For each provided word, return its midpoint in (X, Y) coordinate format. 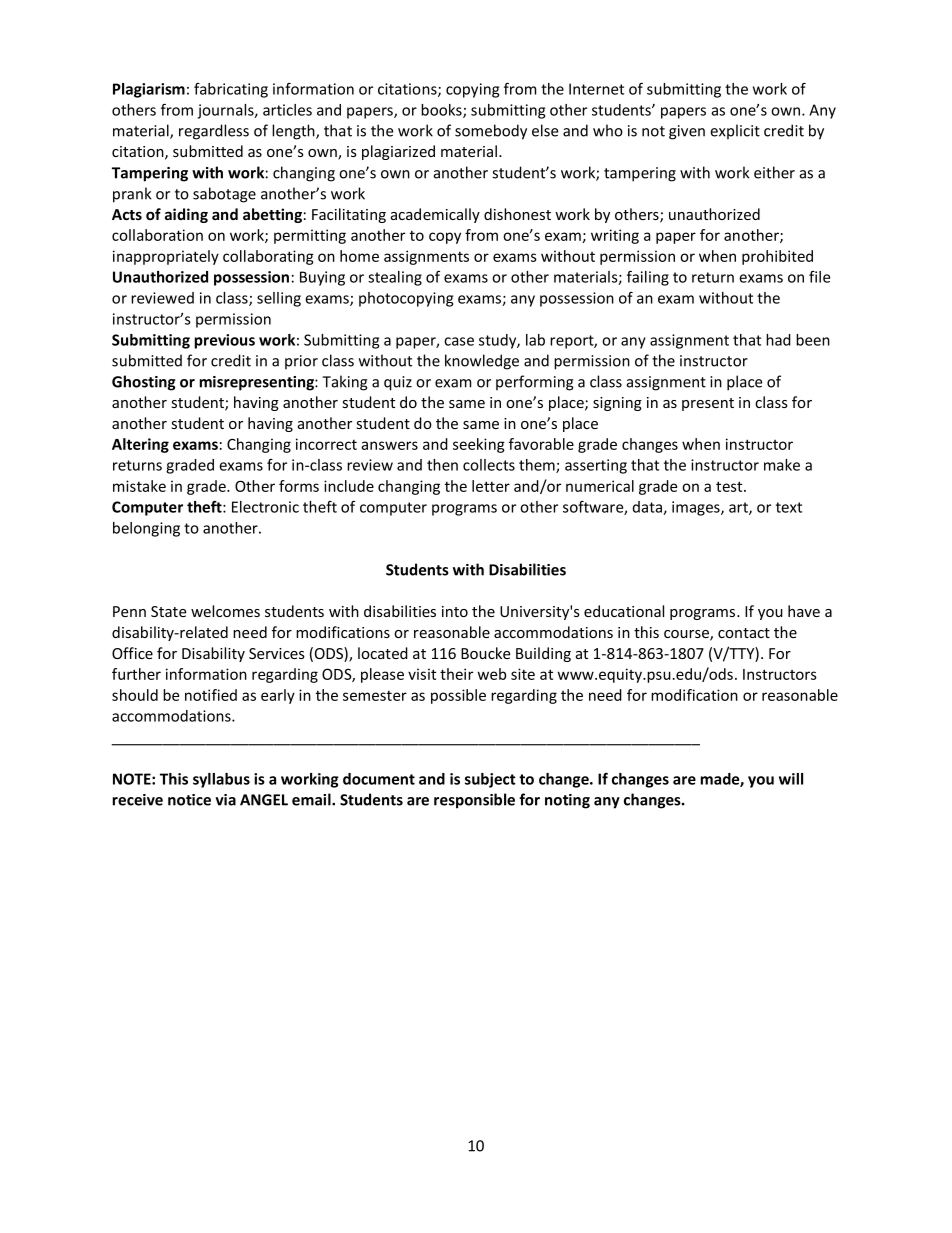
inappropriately (166, 257)
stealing (395, 278)
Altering (140, 445)
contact (744, 633)
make (782, 465)
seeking (479, 445)
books (442, 111)
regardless (214, 132)
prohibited (777, 257)
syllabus (221, 780)
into (455, 611)
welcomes (225, 611)
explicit (735, 131)
